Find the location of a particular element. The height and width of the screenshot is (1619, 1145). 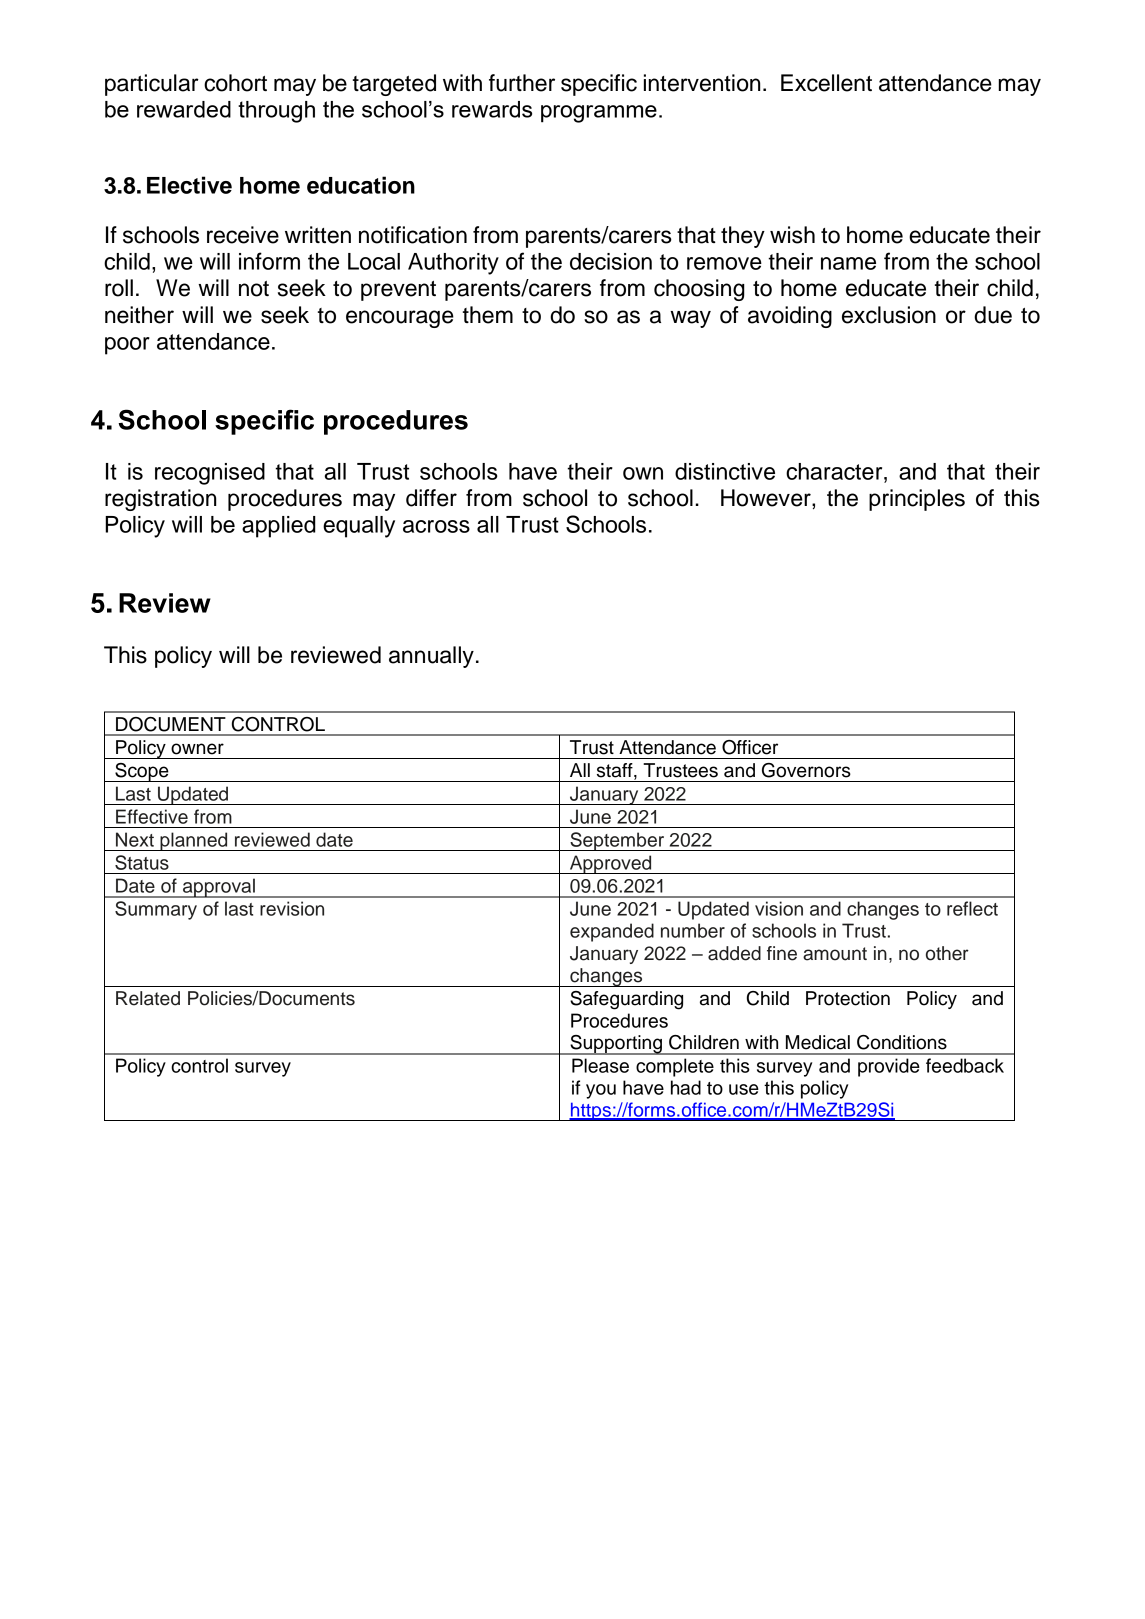

across is located at coordinates (436, 526).
